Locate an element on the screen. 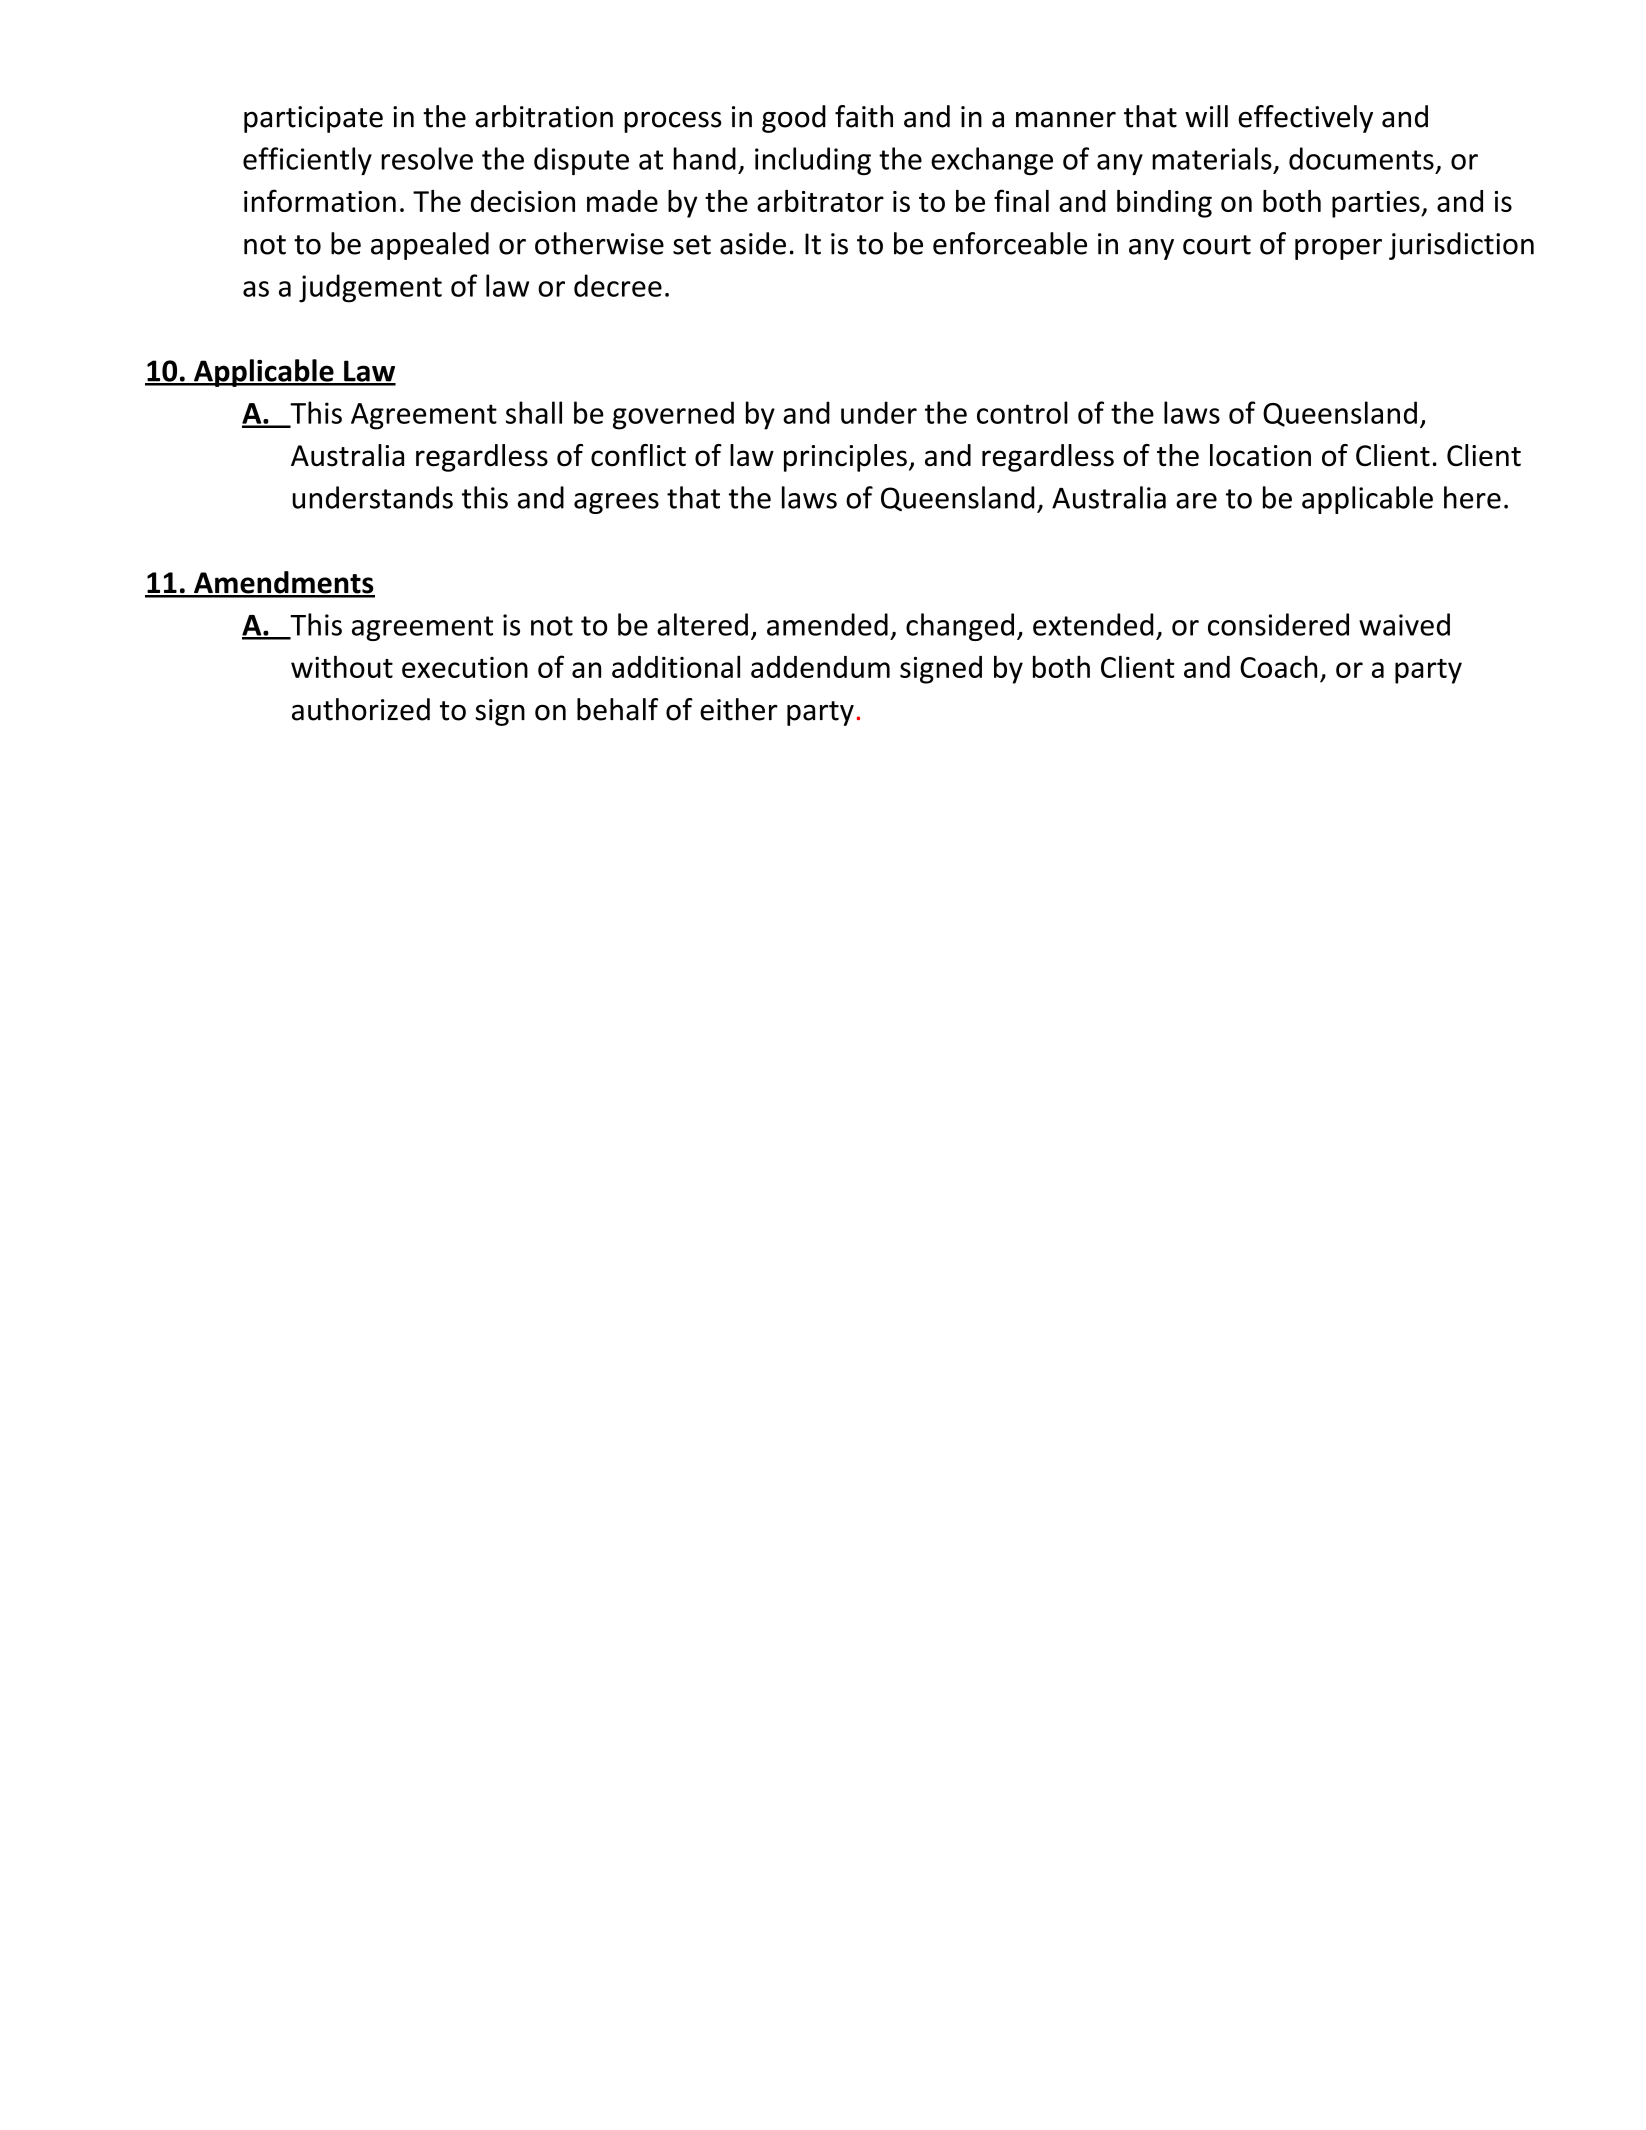 This screenshot has height=2130, width=1646. effectively is located at coordinates (1305, 119).
